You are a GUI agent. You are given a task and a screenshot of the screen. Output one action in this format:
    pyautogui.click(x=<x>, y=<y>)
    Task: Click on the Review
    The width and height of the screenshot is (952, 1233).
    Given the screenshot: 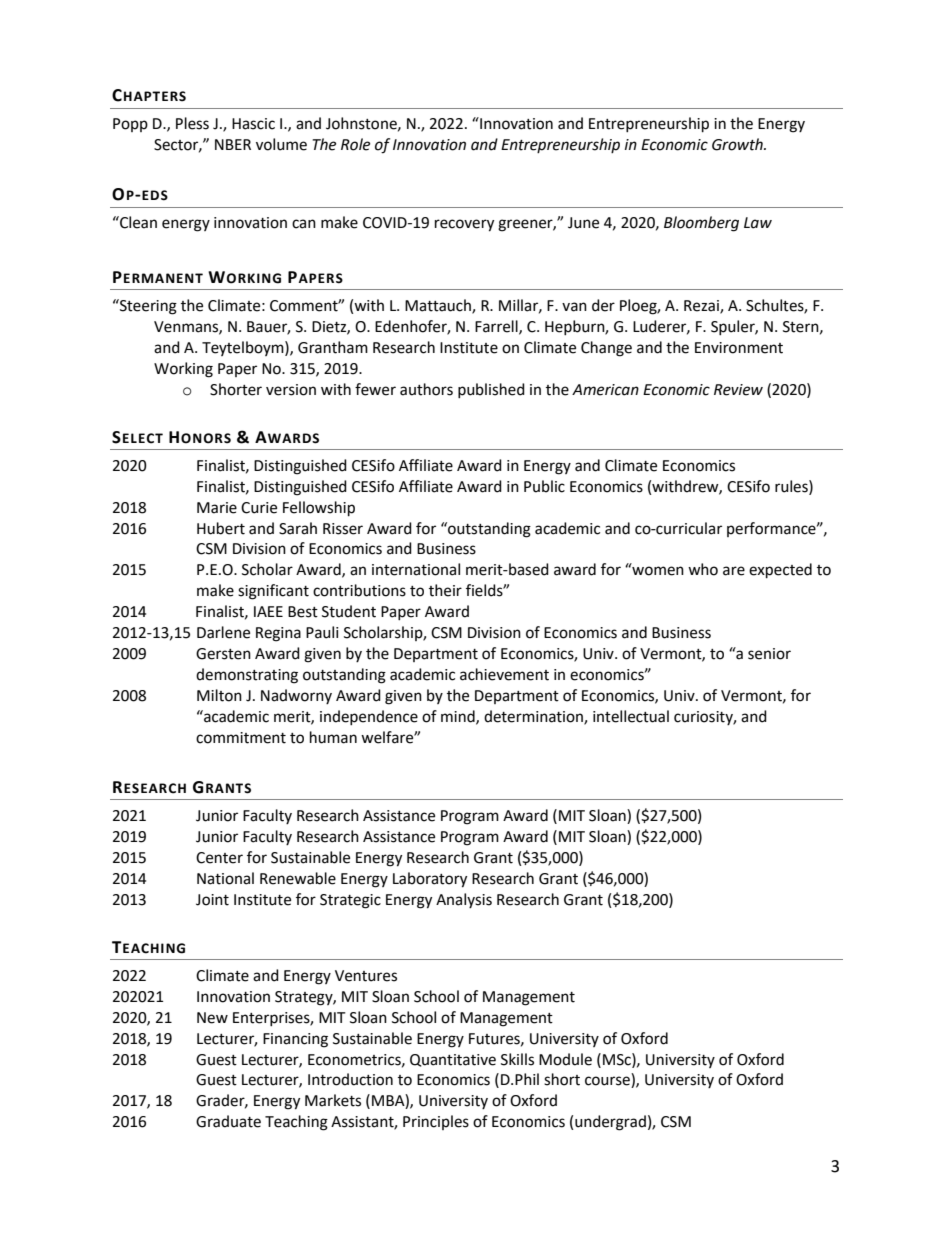 What is the action you would take?
    pyautogui.click(x=738, y=390)
